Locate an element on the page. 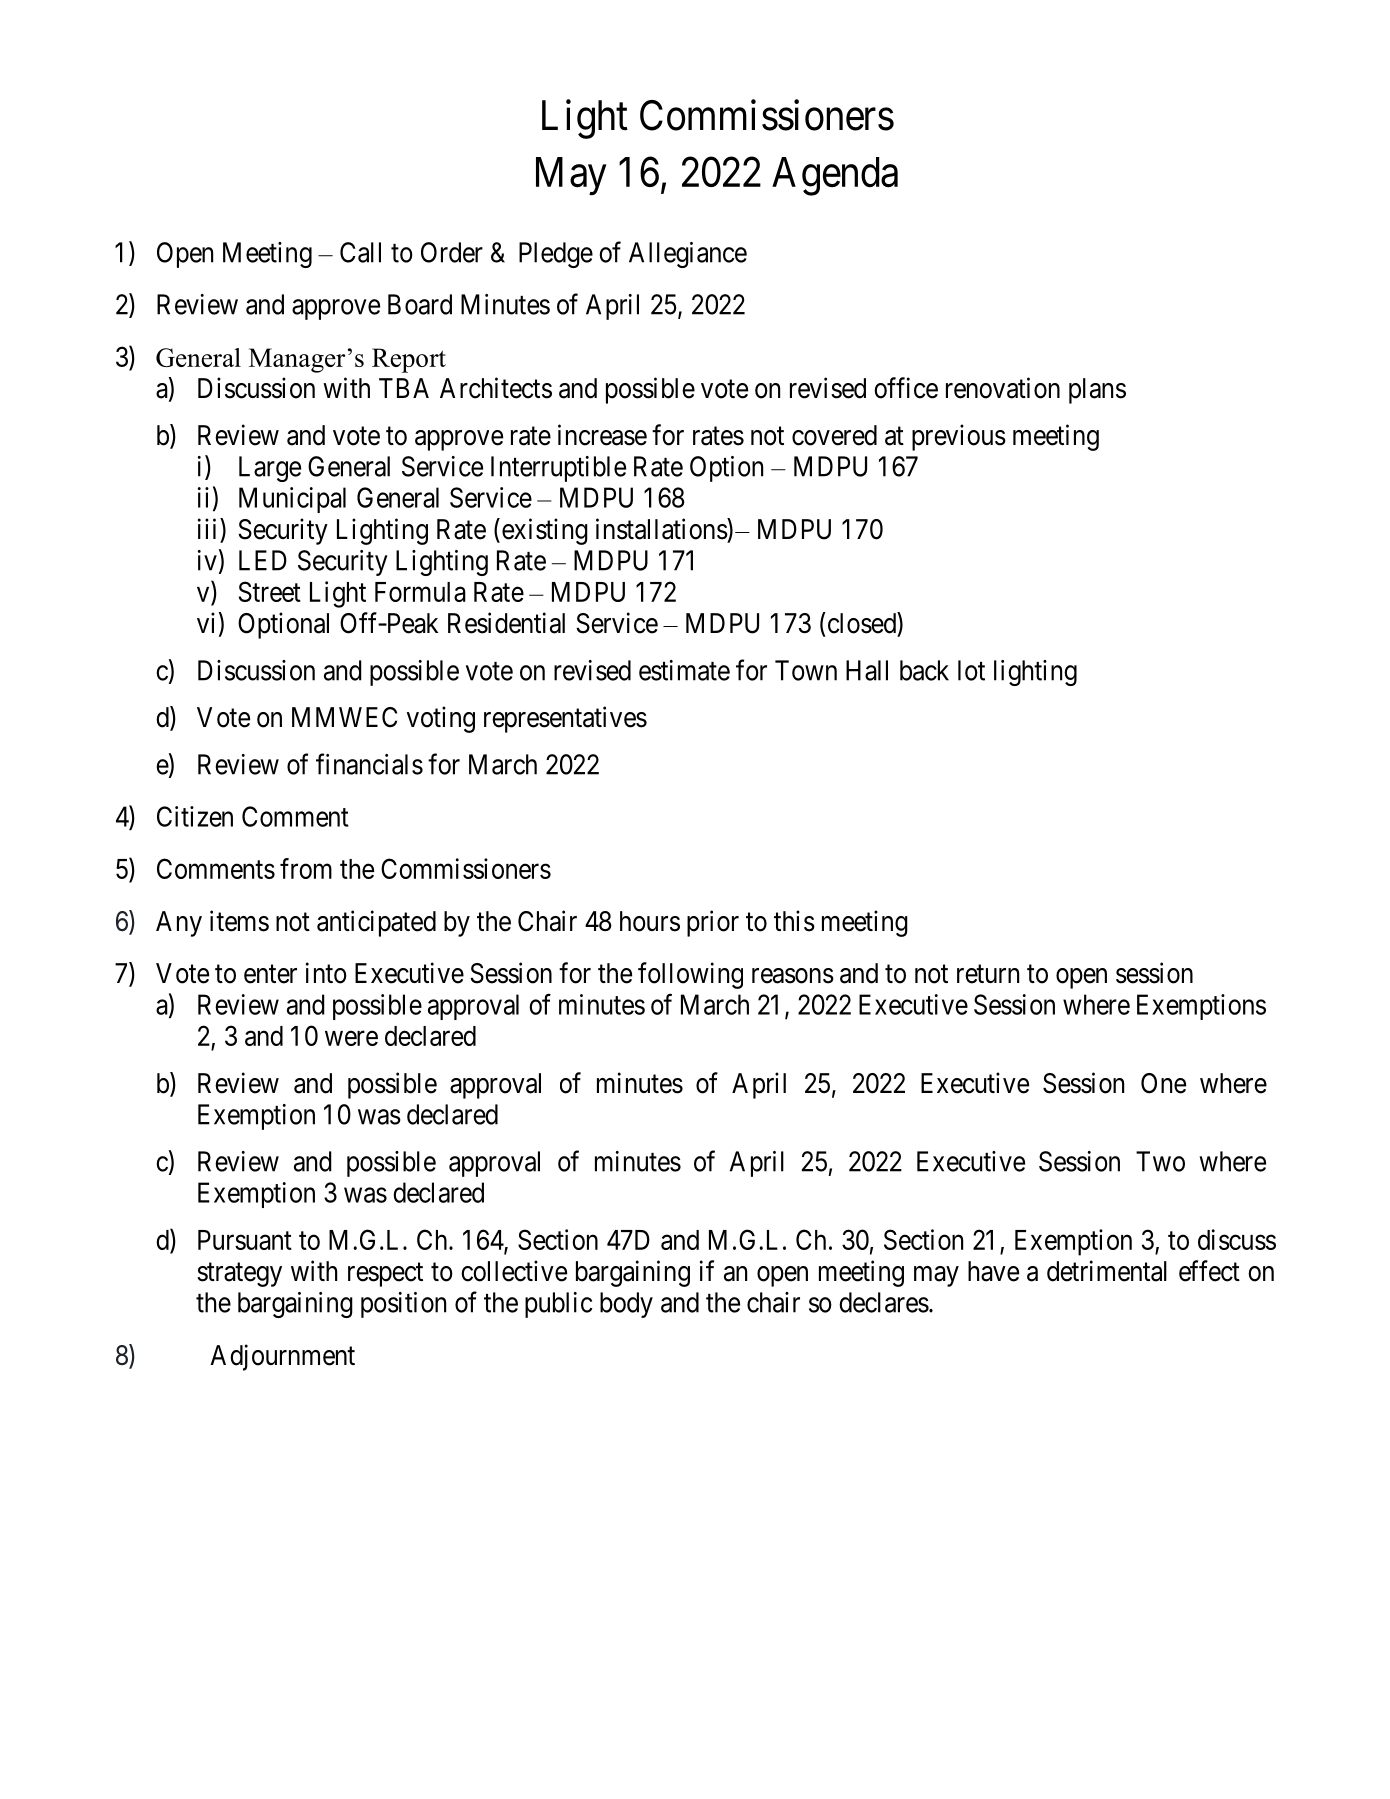 This page has height=1799, width=1390. lot is located at coordinates (971, 670).
